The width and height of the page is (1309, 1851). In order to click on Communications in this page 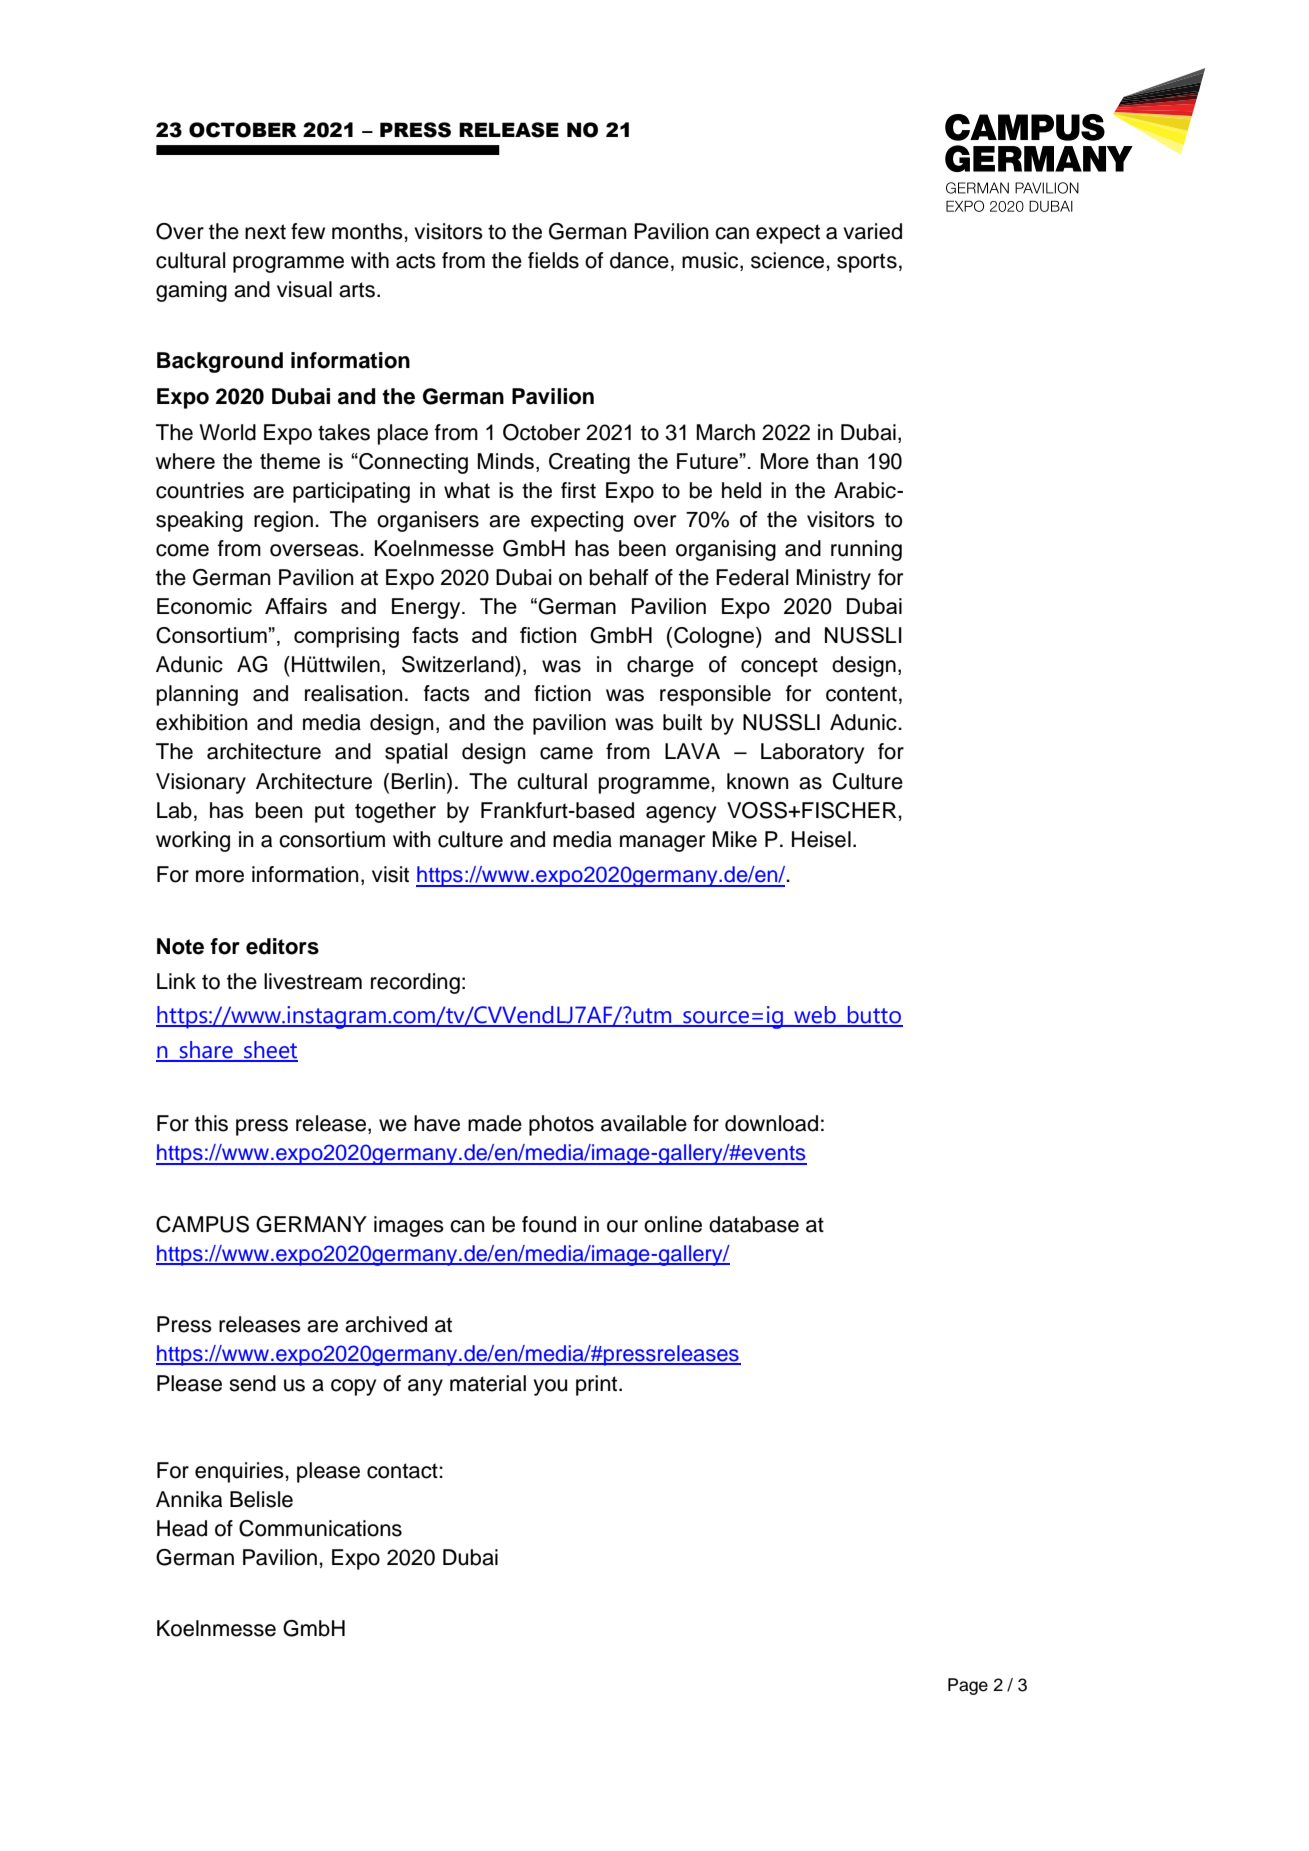, I will do `click(320, 1528)`.
